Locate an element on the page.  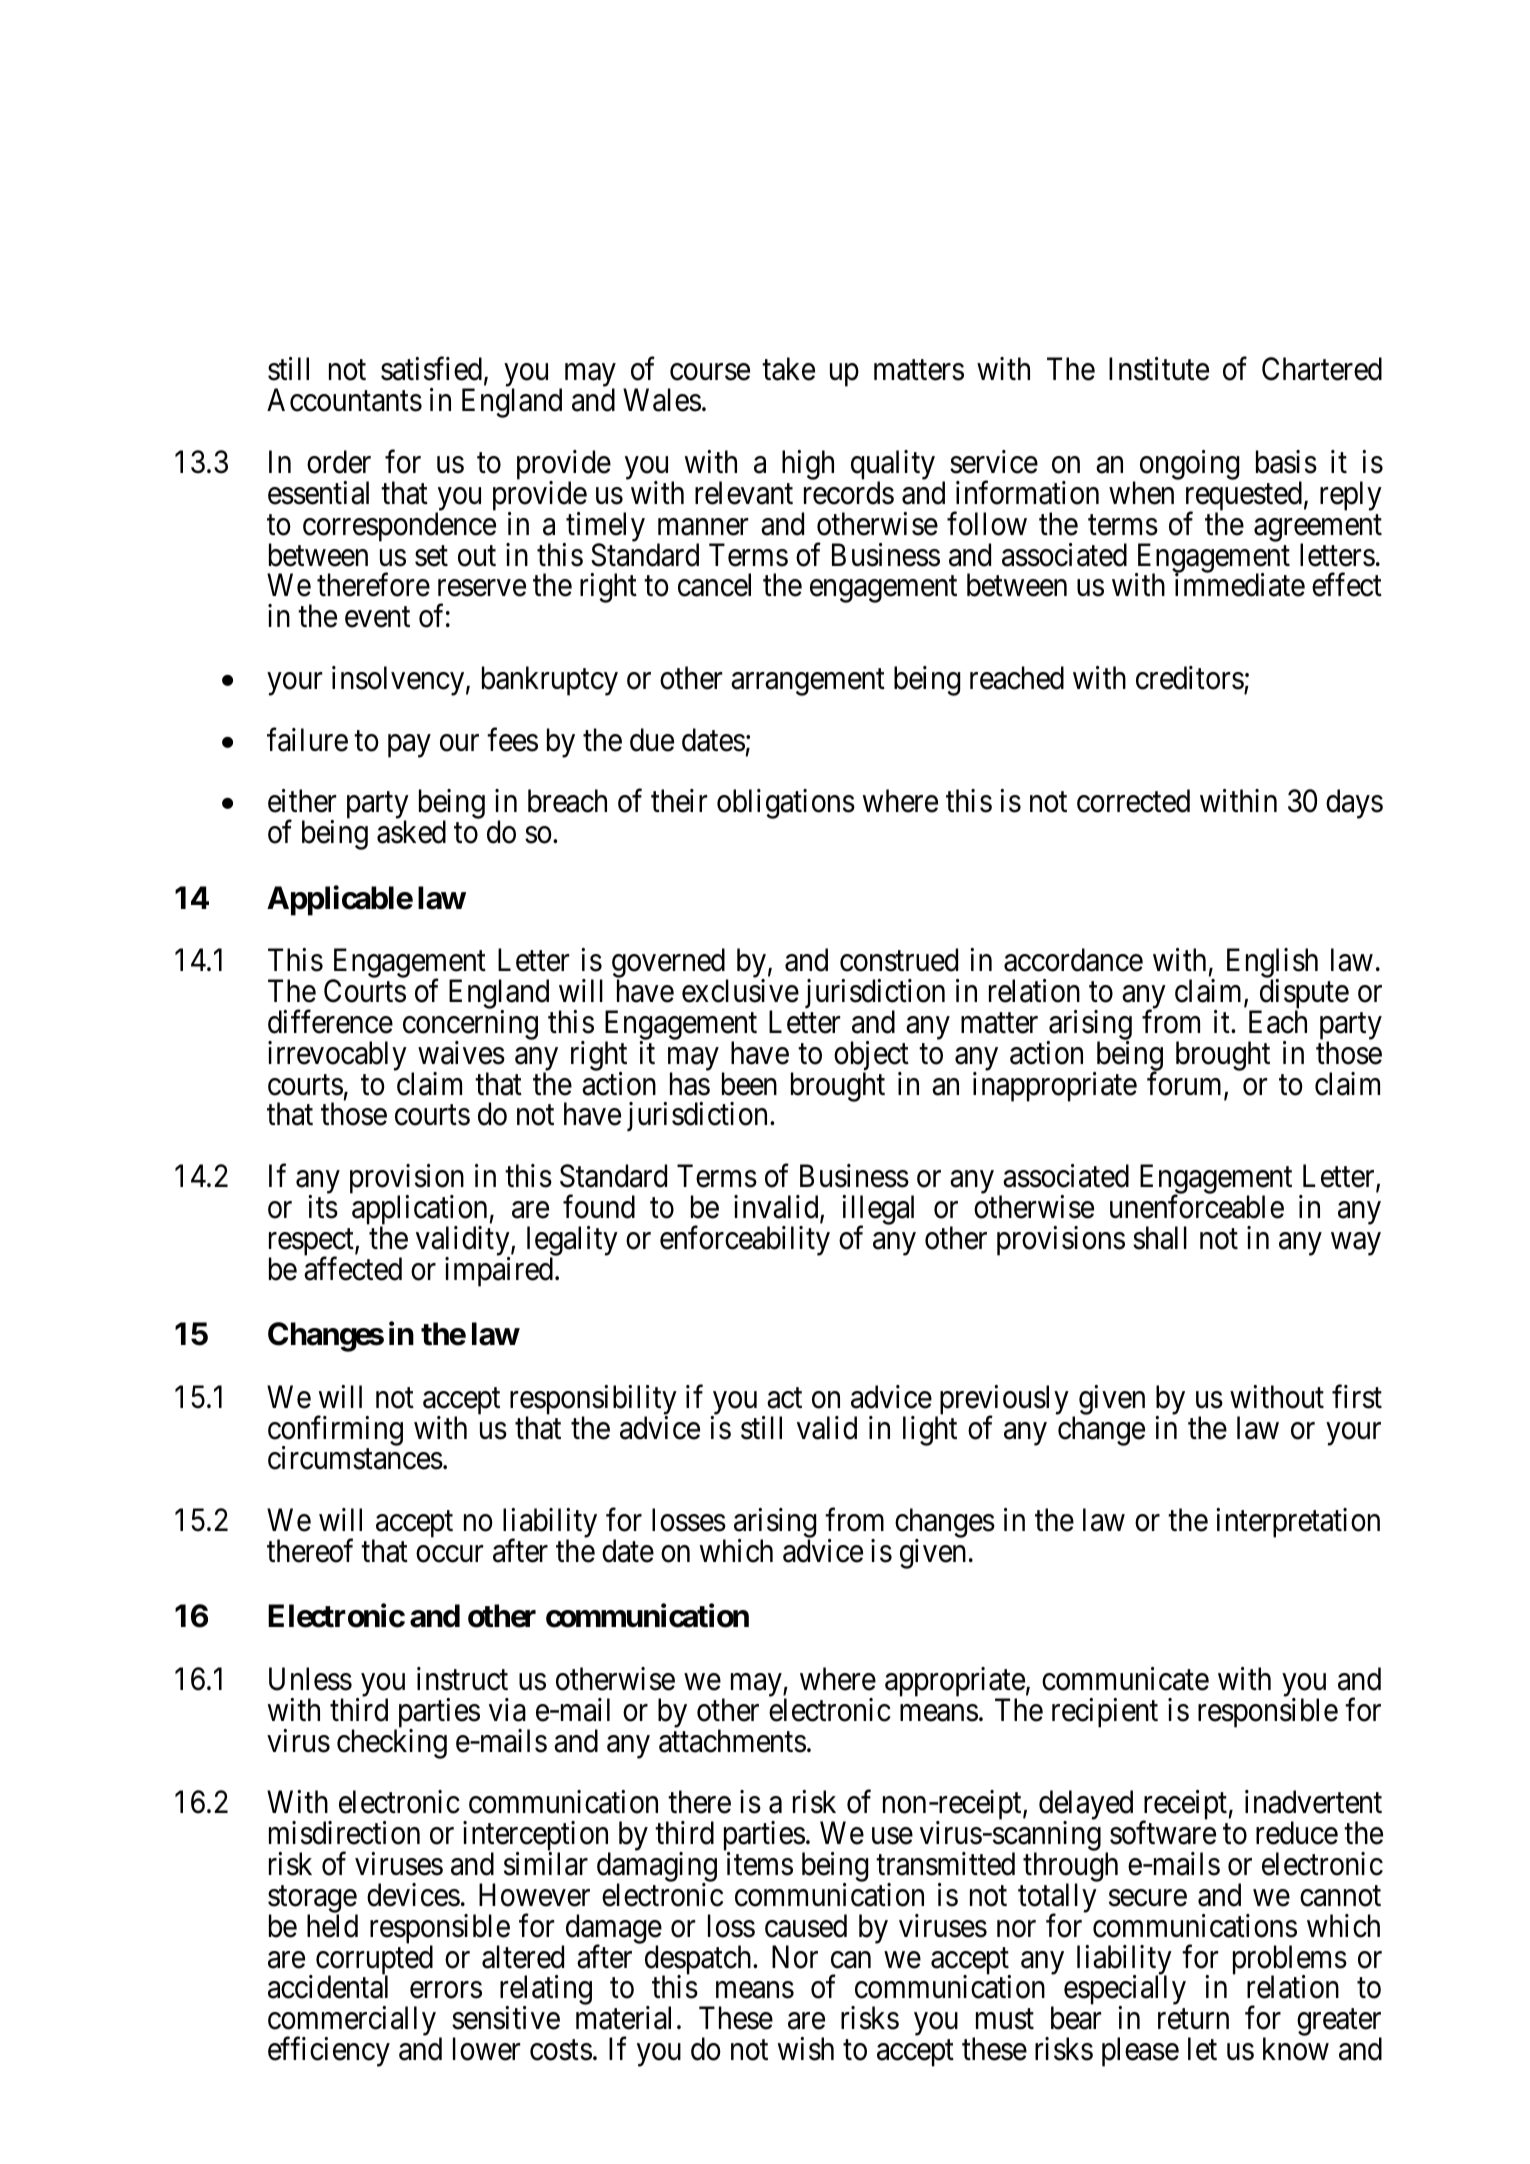
occur is located at coordinates (449, 1554).
